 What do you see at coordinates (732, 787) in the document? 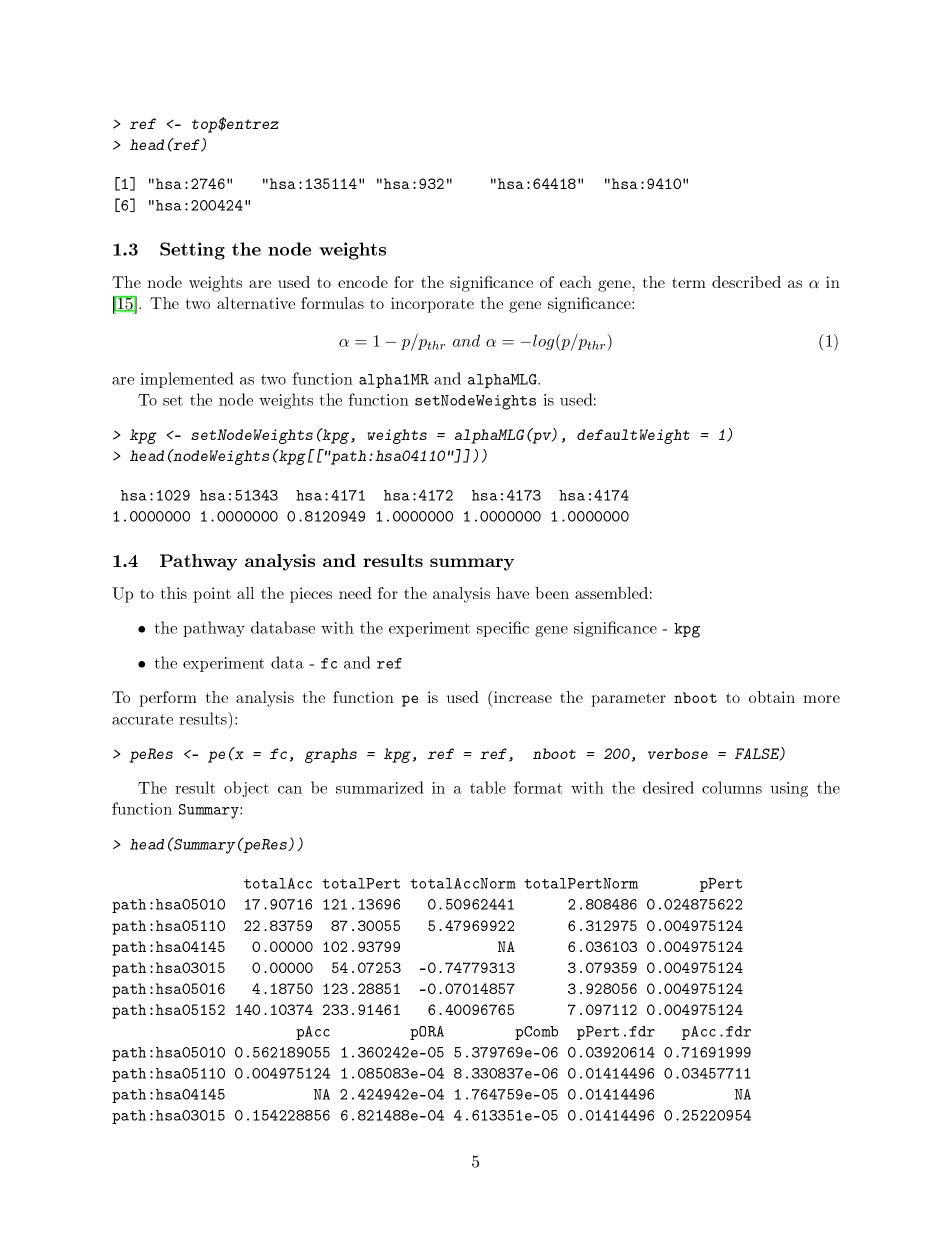
I see `columns` at bounding box center [732, 787].
